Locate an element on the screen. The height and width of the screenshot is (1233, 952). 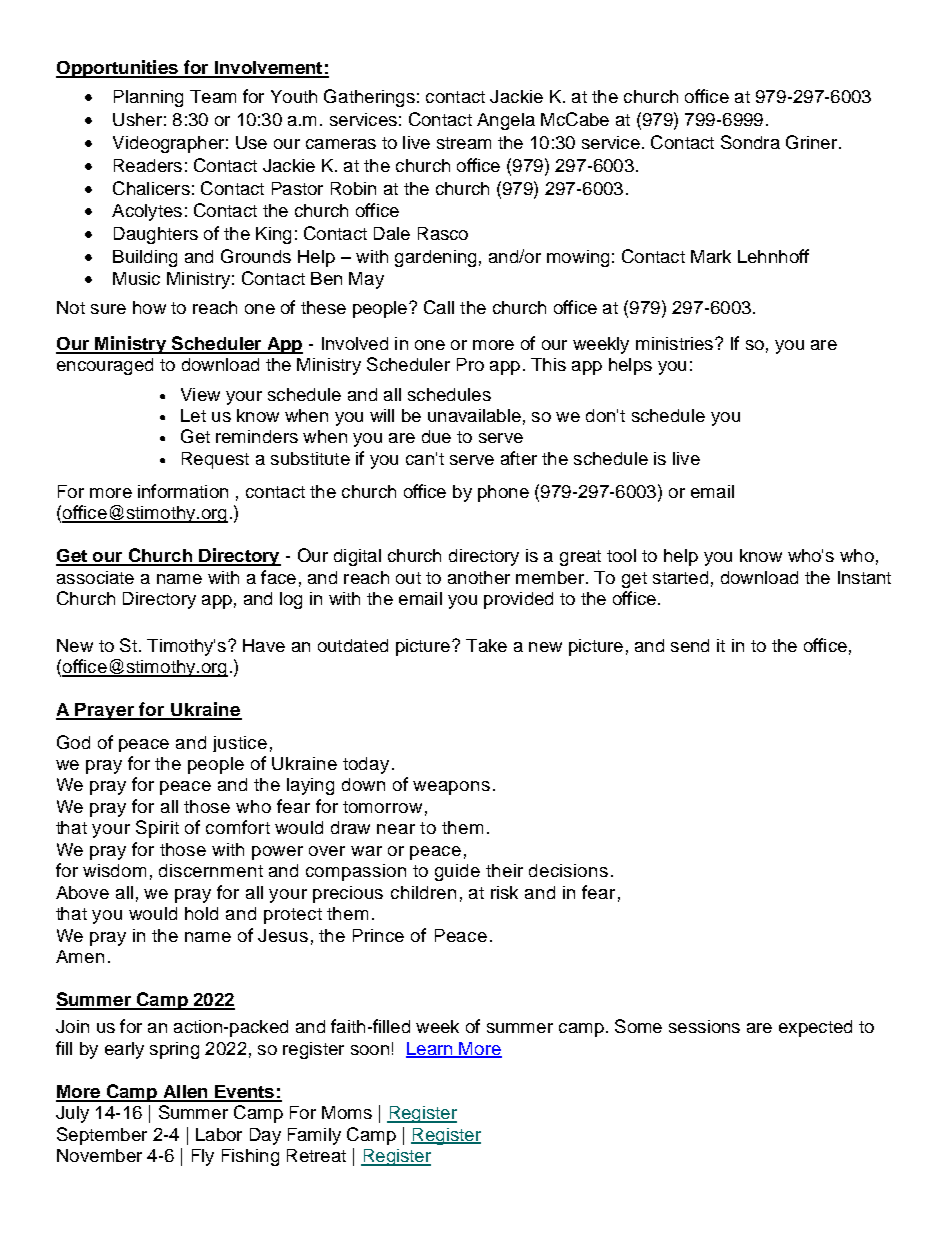
weapons is located at coordinates (451, 788).
